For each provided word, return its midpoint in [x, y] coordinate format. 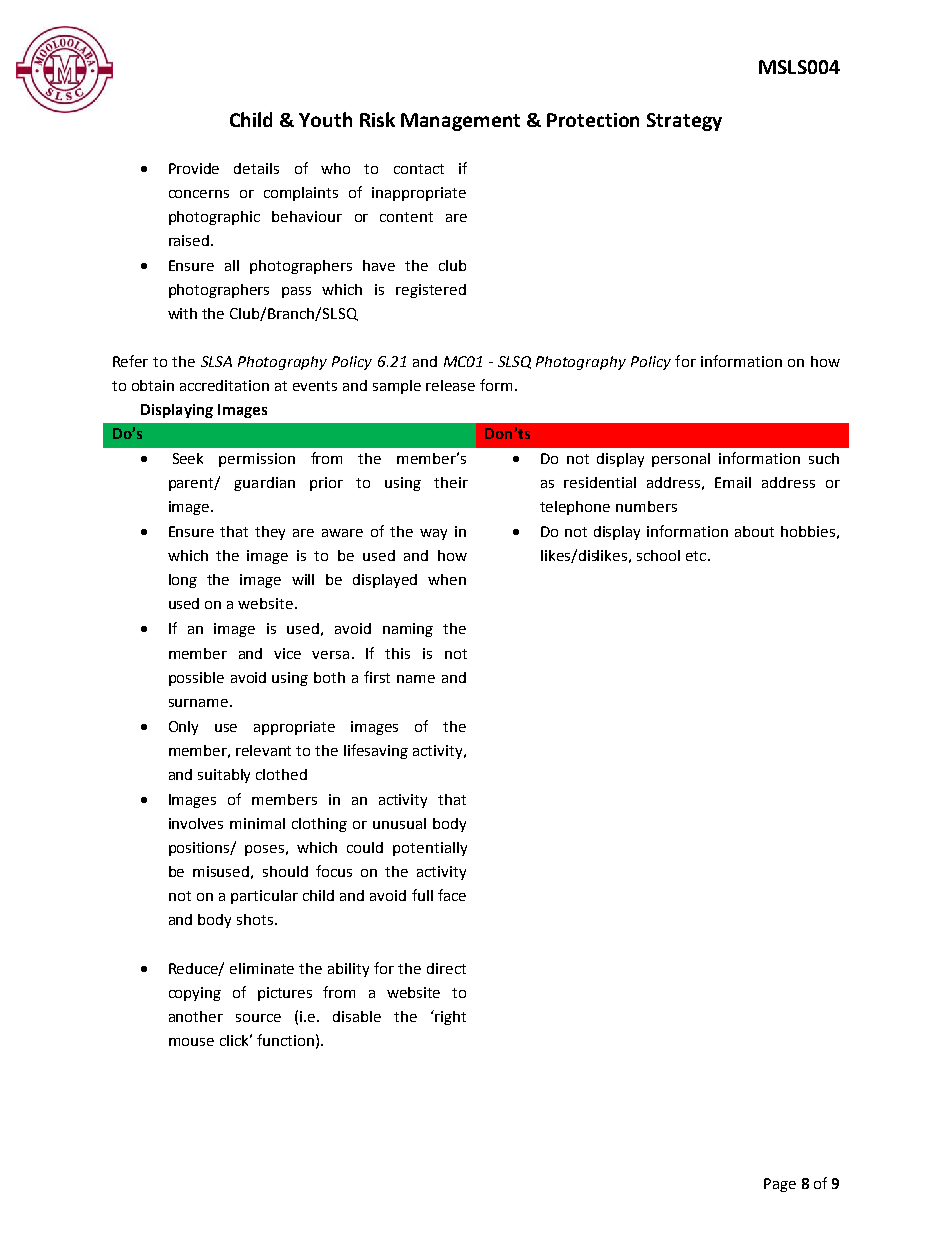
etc [697, 556]
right [449, 1017]
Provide [194, 168]
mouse [191, 1042]
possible [196, 679]
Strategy [684, 122]
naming [408, 630]
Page [780, 1185]
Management [460, 122]
